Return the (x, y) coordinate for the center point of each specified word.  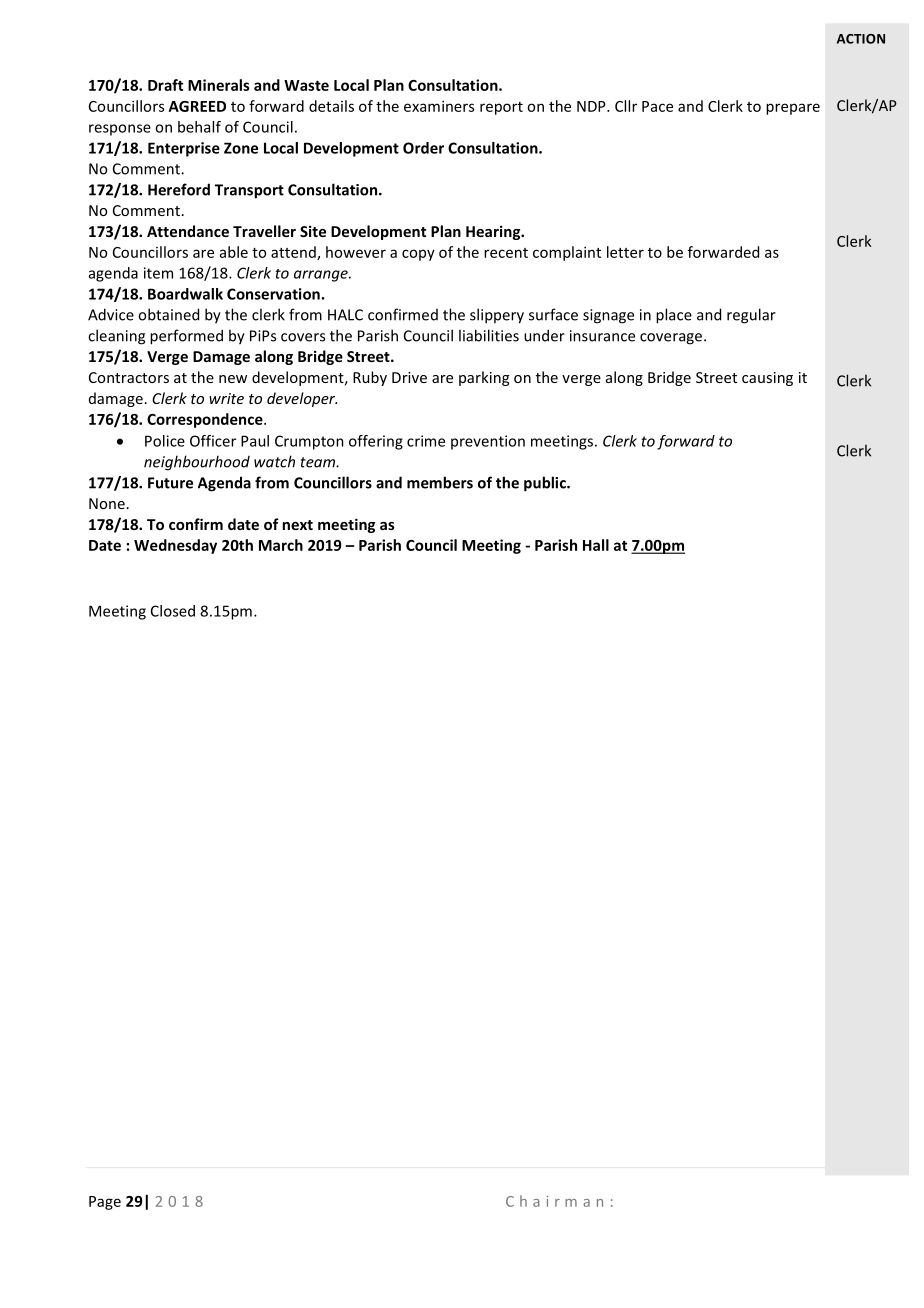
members (440, 482)
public (546, 484)
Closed (173, 611)
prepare (793, 109)
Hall (596, 545)
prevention (488, 442)
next (297, 525)
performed (186, 337)
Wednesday (175, 546)
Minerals (219, 85)
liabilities (489, 335)
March (281, 545)
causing (767, 379)
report (501, 108)
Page (105, 1203)
